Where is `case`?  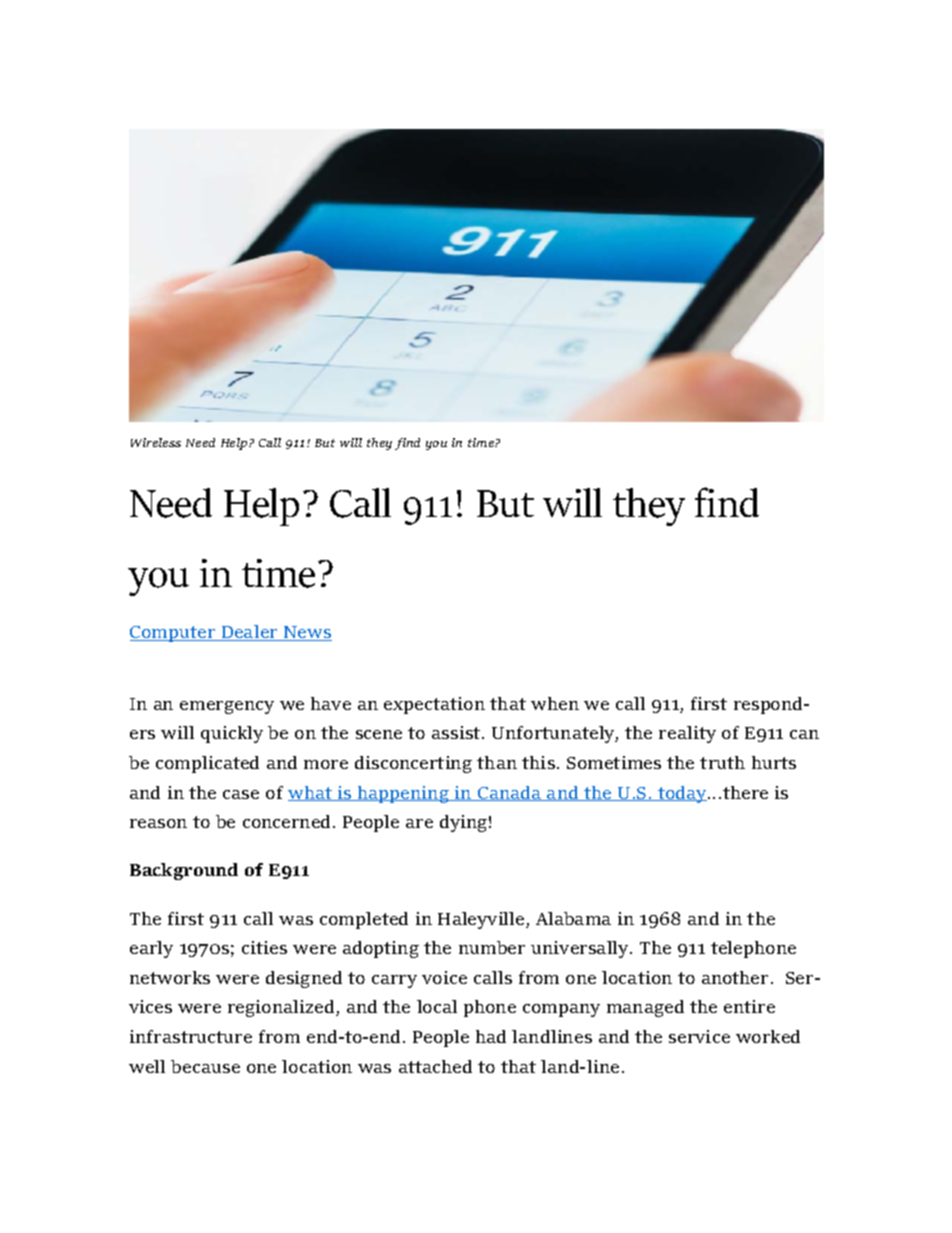
case is located at coordinates (241, 794).
